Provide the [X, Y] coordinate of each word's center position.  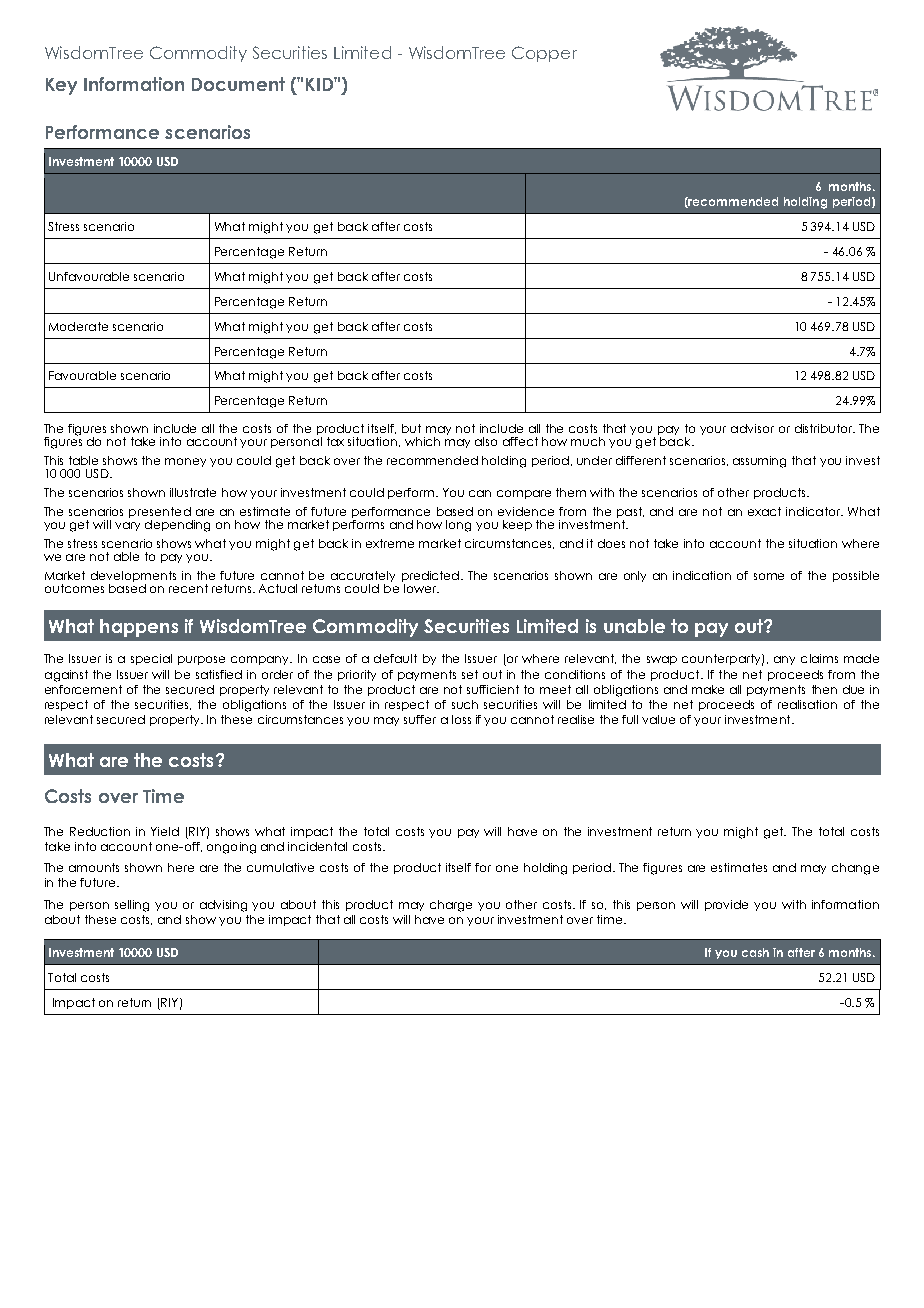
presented [161, 514]
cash [755, 952]
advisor [752, 428]
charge [451, 906]
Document [238, 84]
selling [132, 906]
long [458, 526]
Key [61, 86]
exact [764, 511]
